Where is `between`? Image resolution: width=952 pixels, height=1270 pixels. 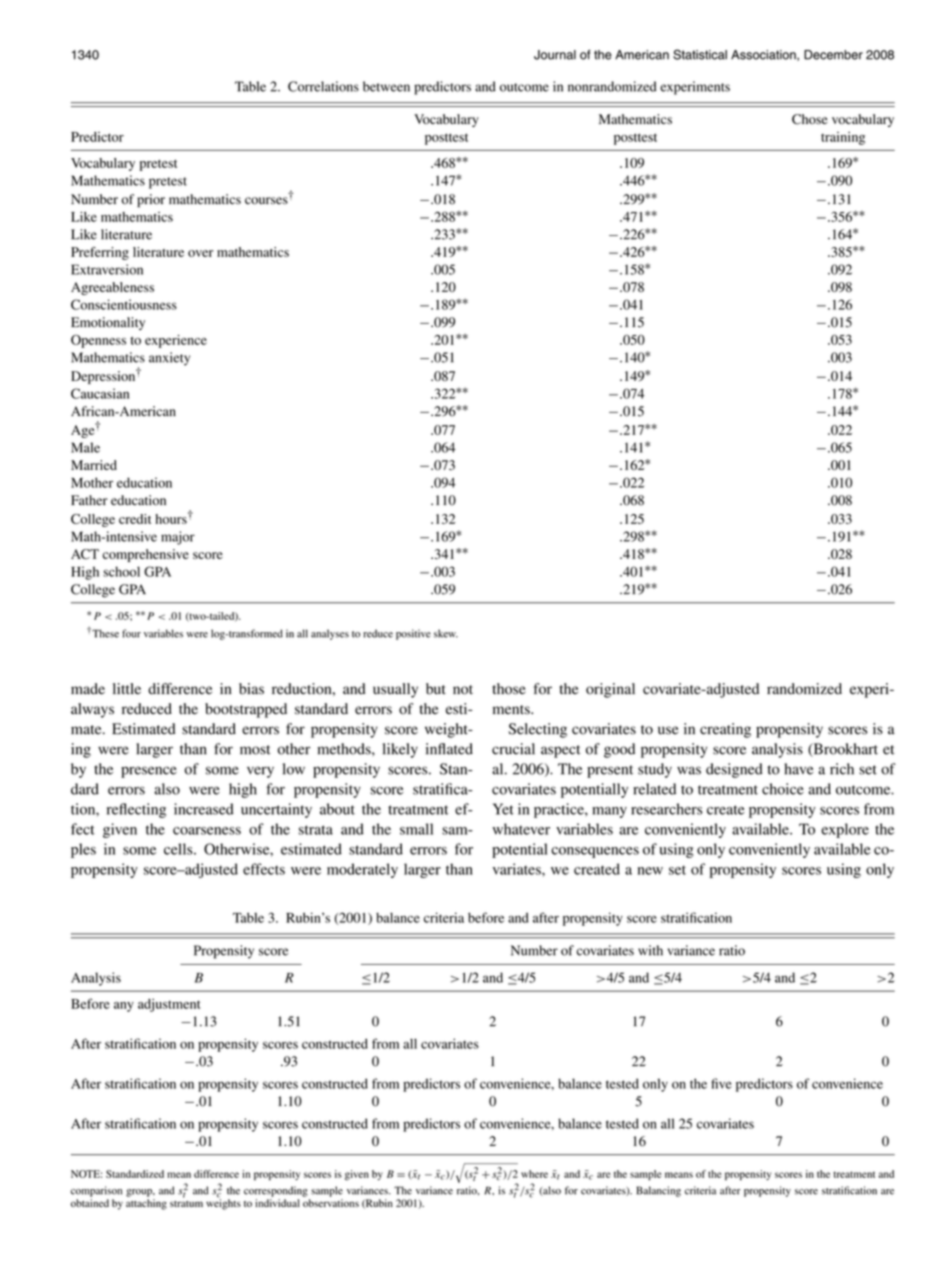 between is located at coordinates (386, 86).
